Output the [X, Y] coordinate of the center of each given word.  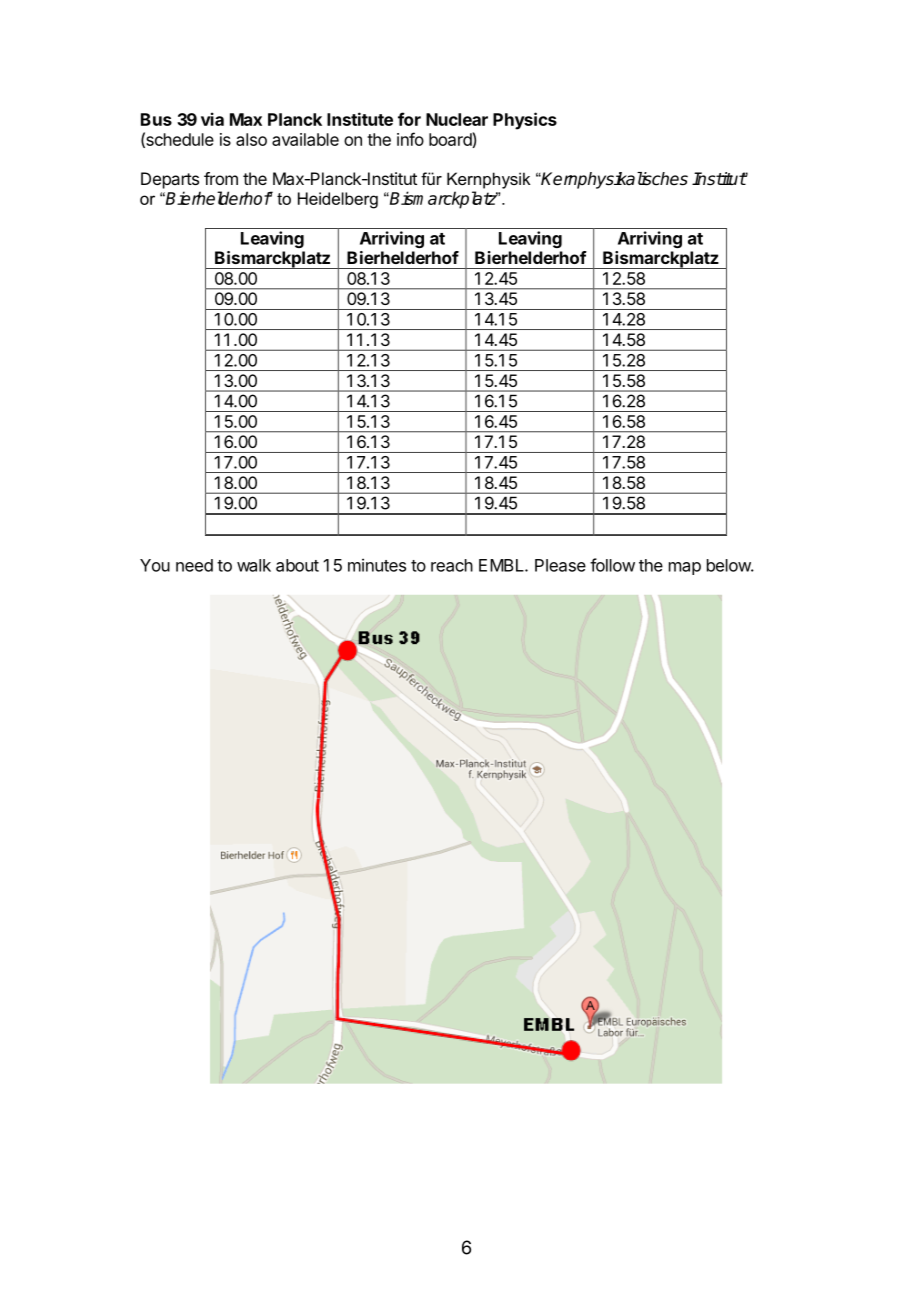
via [212, 119]
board [451, 140]
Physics [525, 121]
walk [254, 565]
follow [612, 565]
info [410, 139]
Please [560, 565]
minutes [377, 565]
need [194, 565]
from [221, 178]
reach [452, 565]
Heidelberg [338, 200]
